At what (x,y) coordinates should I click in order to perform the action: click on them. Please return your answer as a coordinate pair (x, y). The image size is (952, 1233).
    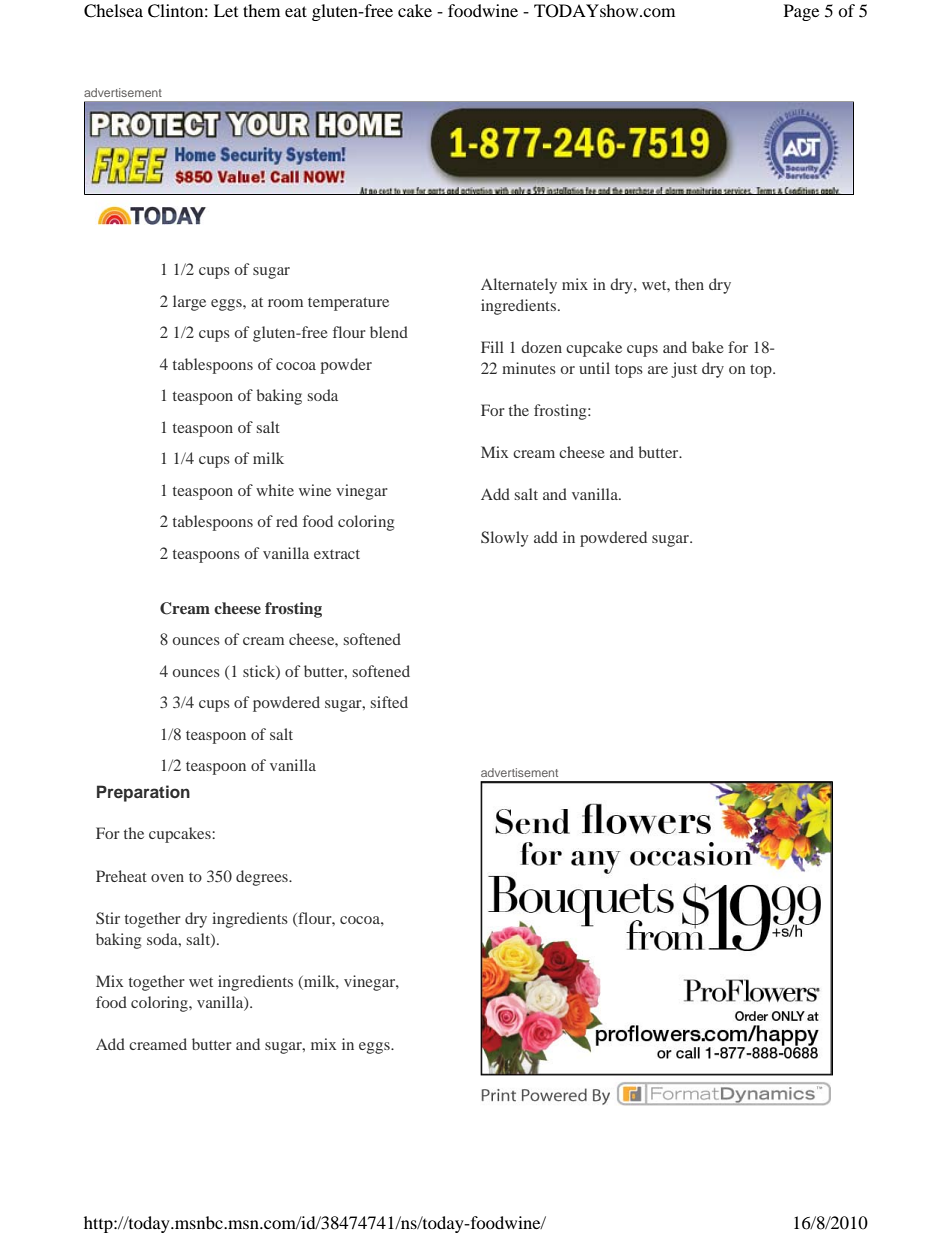
    Looking at the image, I should click on (261, 10).
